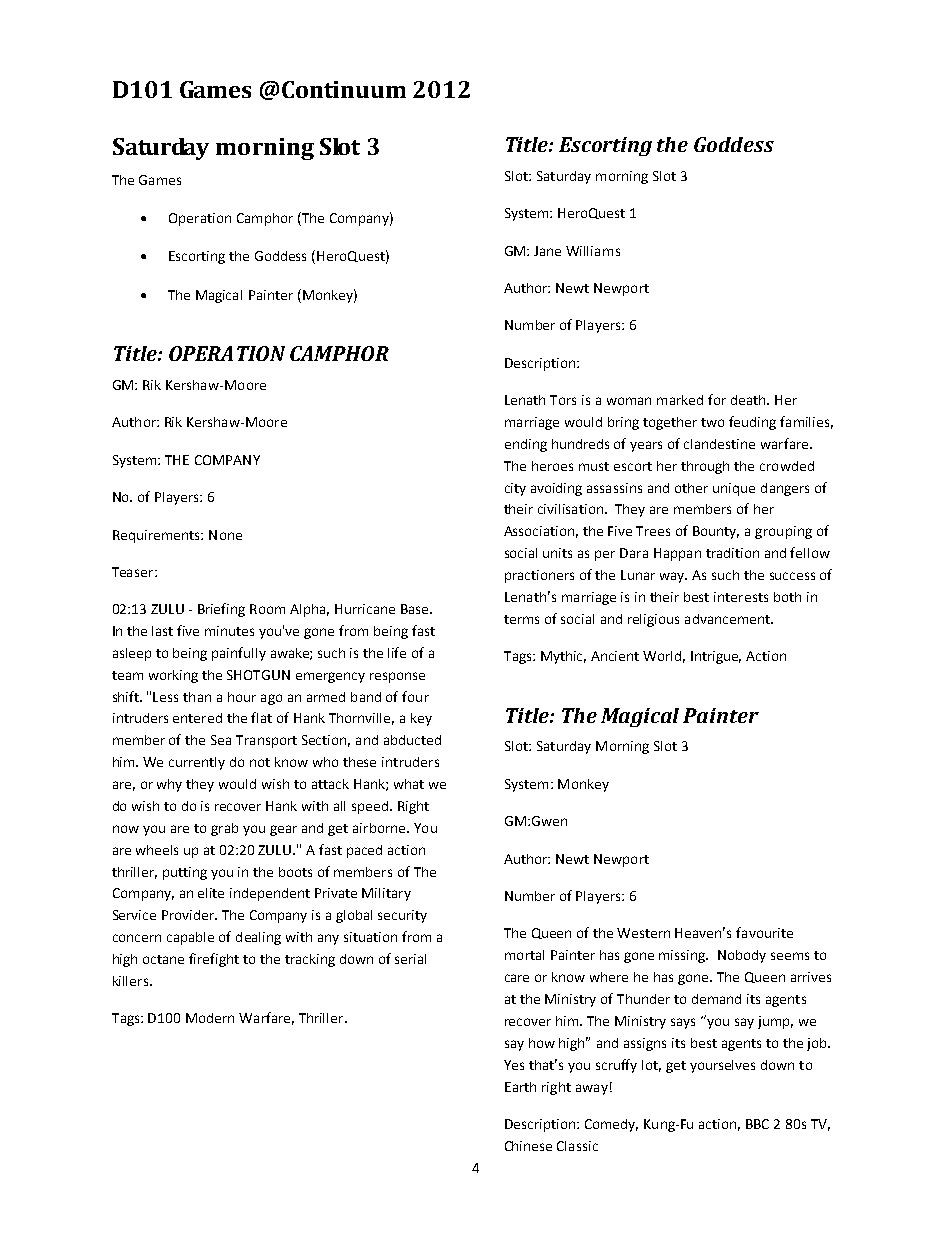  What do you see at coordinates (225, 535) in the page?
I see `None` at bounding box center [225, 535].
